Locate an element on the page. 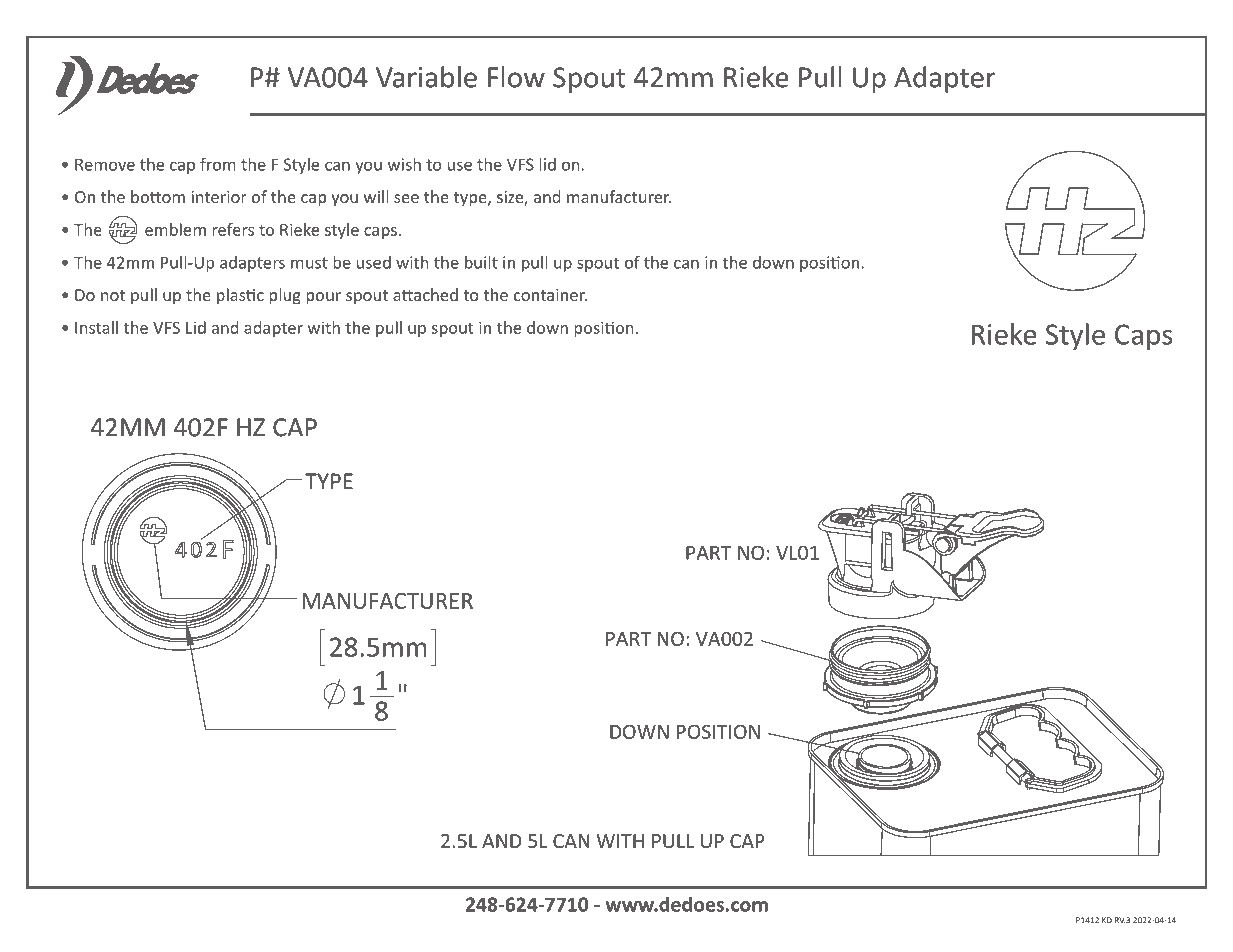 This document has height=952, width=1233. emblem is located at coordinates (175, 229).
